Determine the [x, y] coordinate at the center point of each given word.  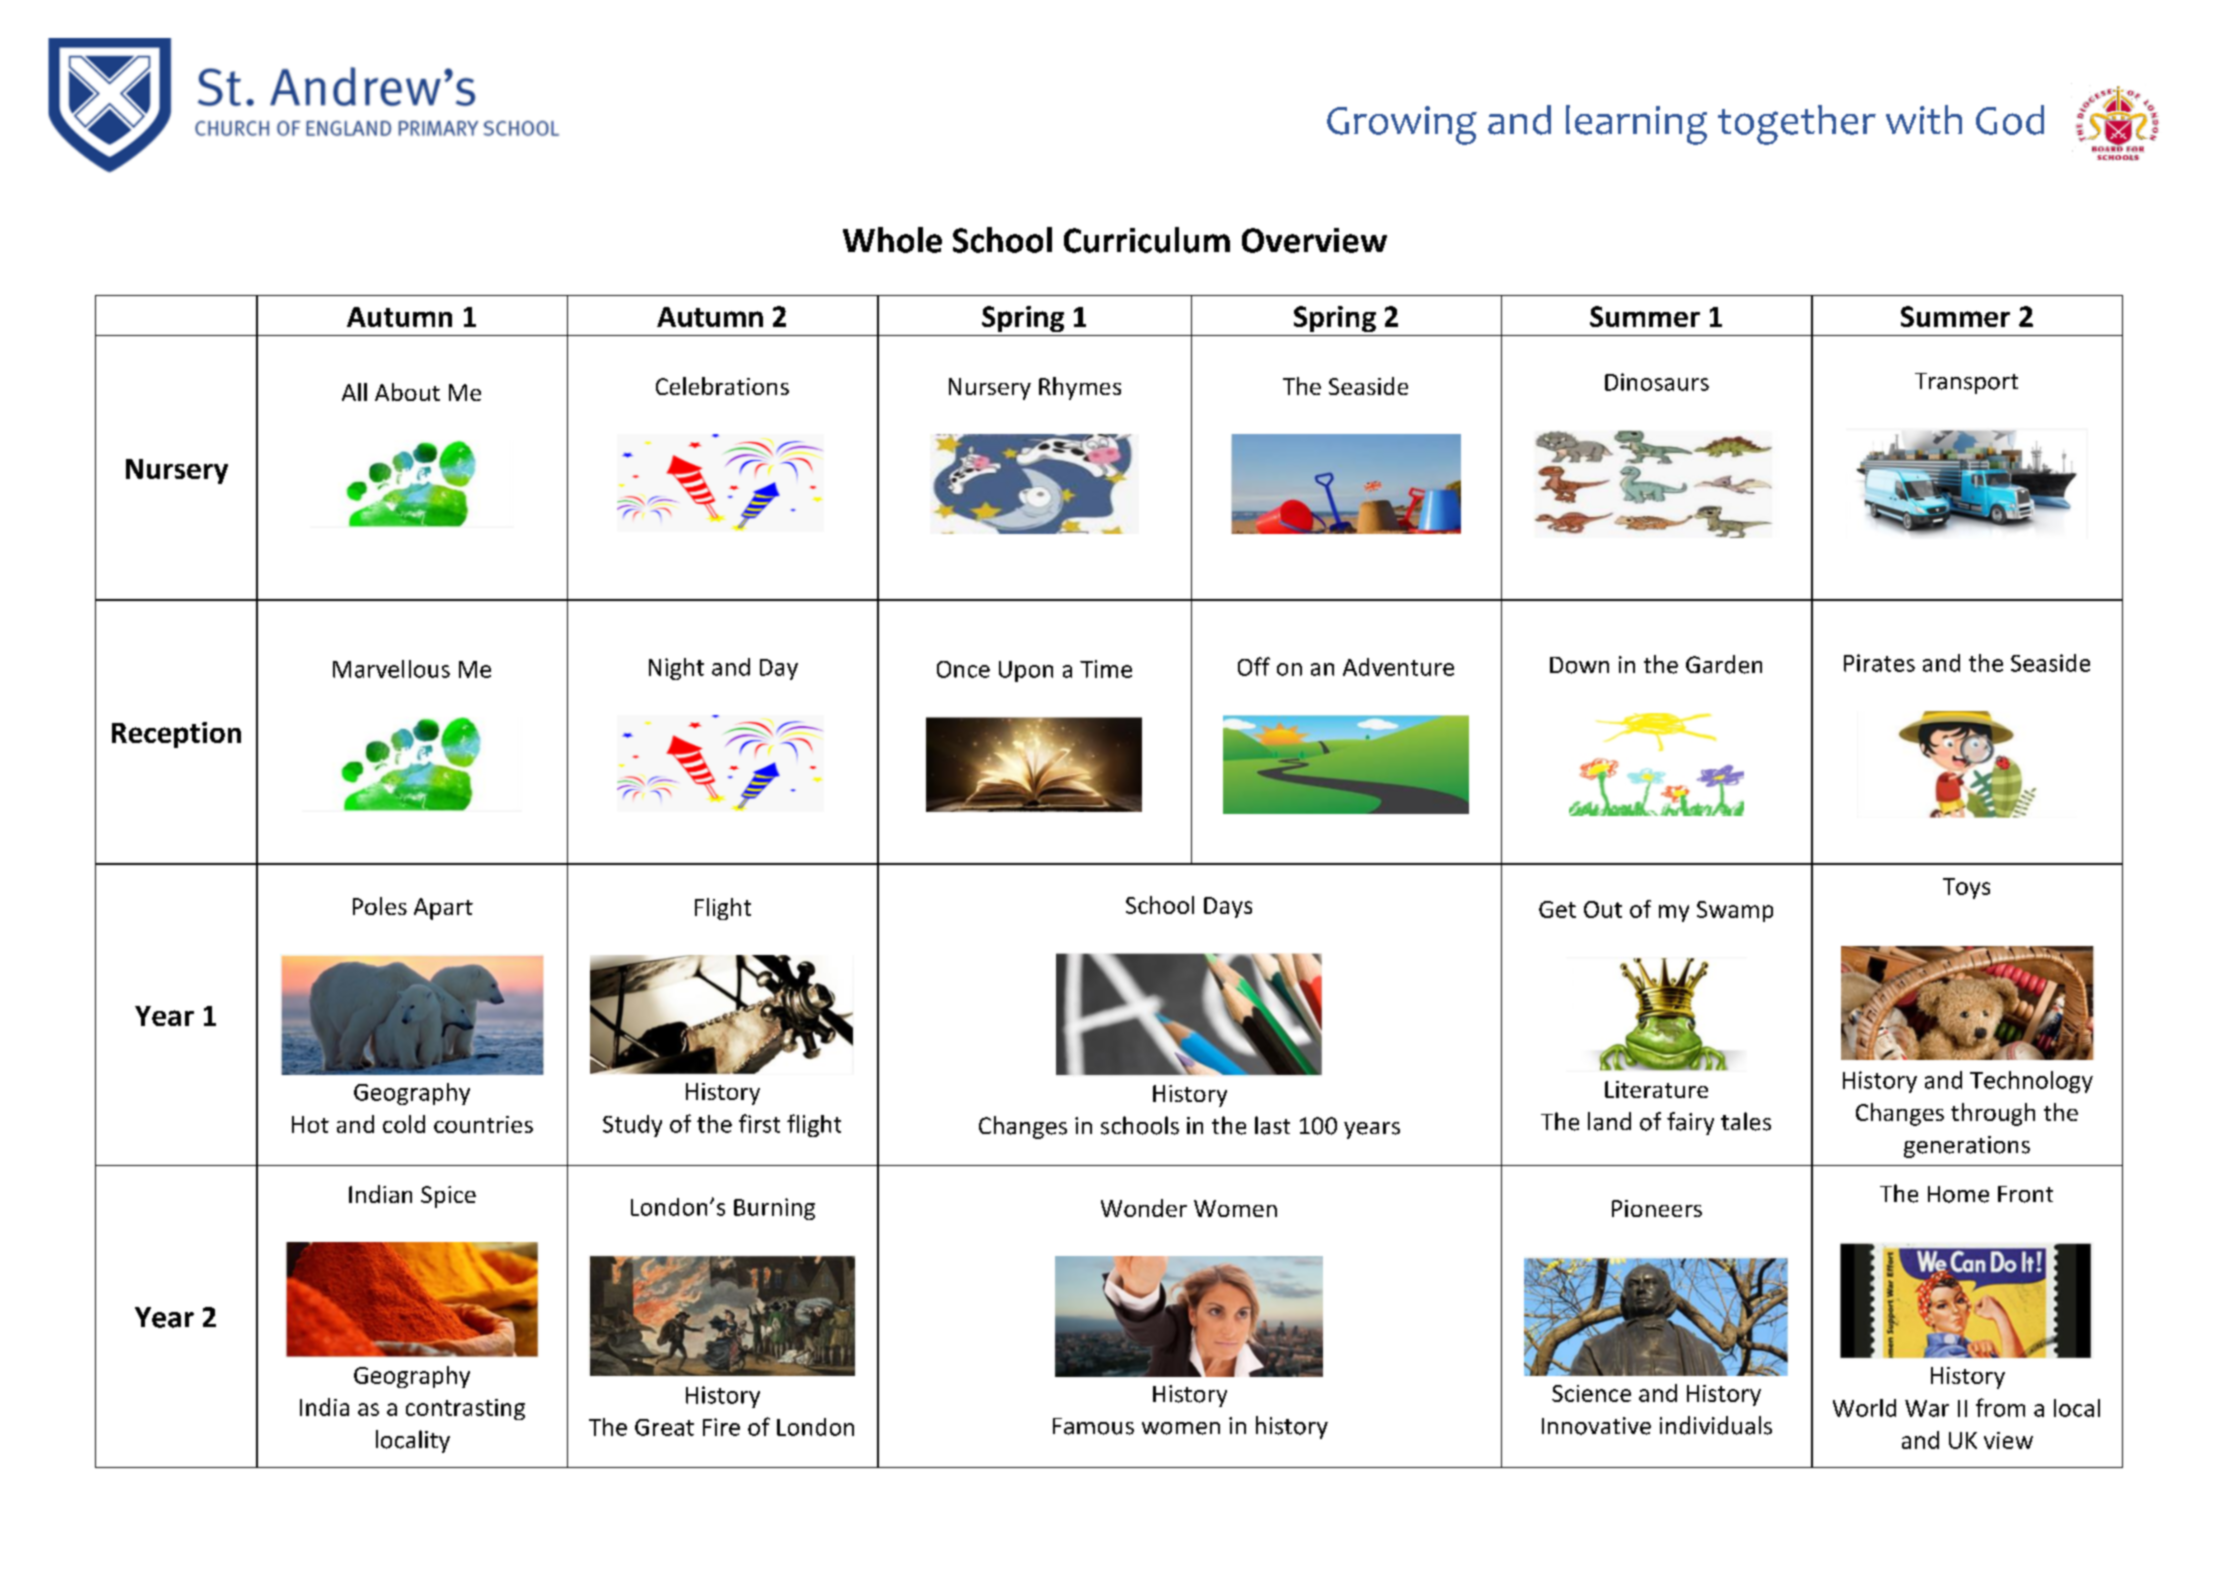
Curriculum [1147, 240]
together [1797, 125]
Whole [892, 240]
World [1864, 1408]
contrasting [465, 1409]
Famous [1093, 1426]
